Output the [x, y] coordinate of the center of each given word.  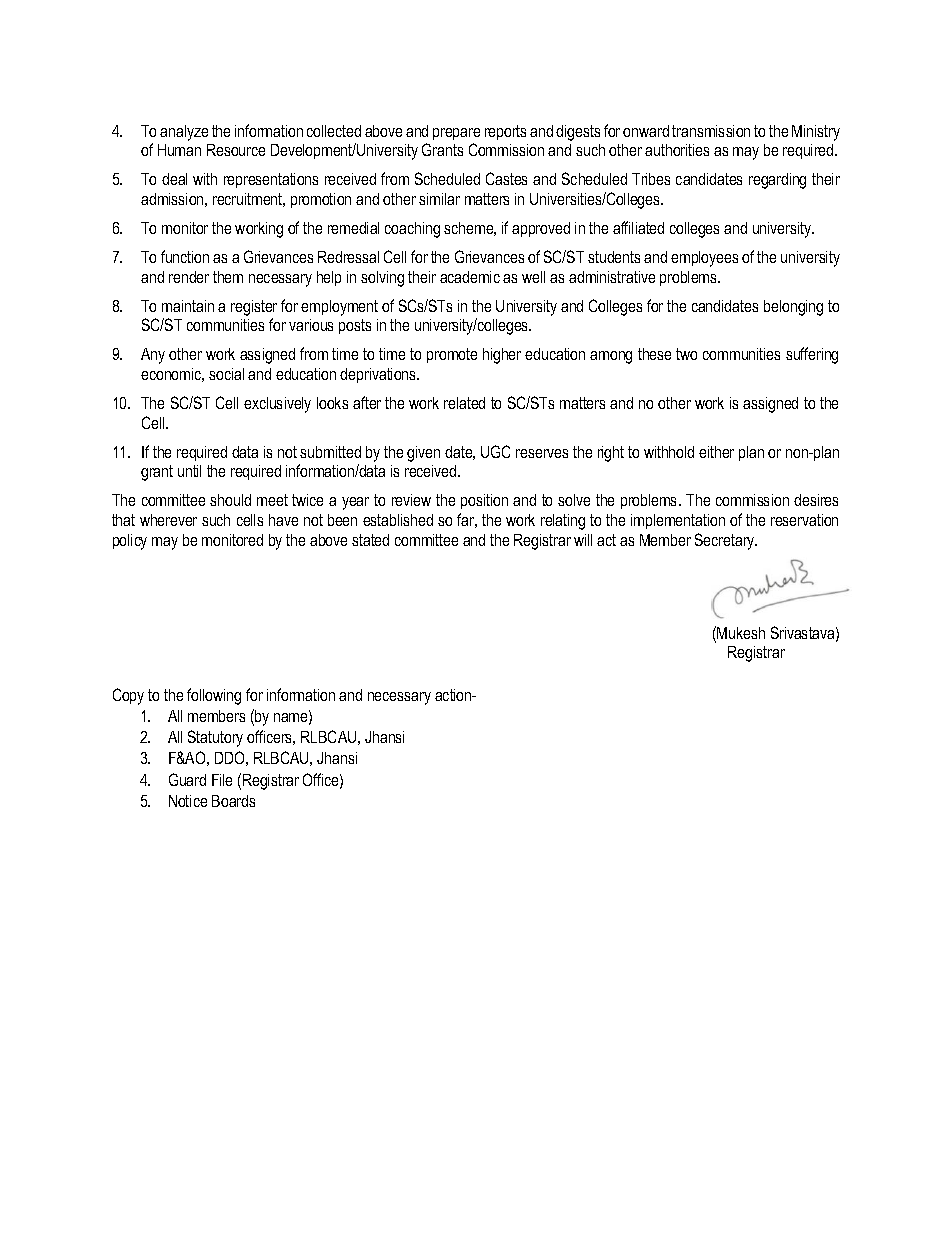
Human [179, 150]
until [189, 471]
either [716, 452]
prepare [456, 134]
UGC [495, 451]
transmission [711, 131]
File [222, 780]
